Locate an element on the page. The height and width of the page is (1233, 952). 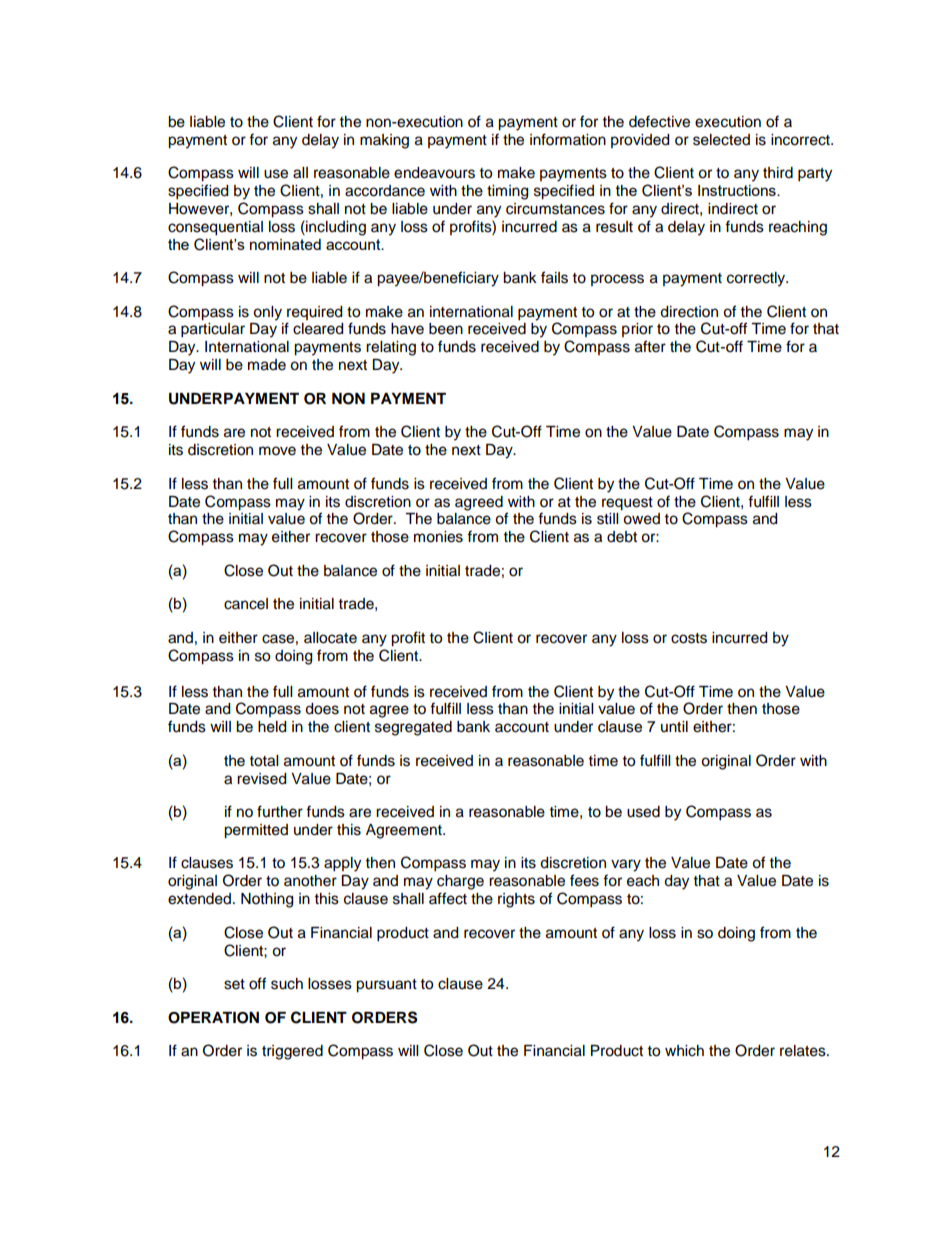
selected is located at coordinates (721, 140).
